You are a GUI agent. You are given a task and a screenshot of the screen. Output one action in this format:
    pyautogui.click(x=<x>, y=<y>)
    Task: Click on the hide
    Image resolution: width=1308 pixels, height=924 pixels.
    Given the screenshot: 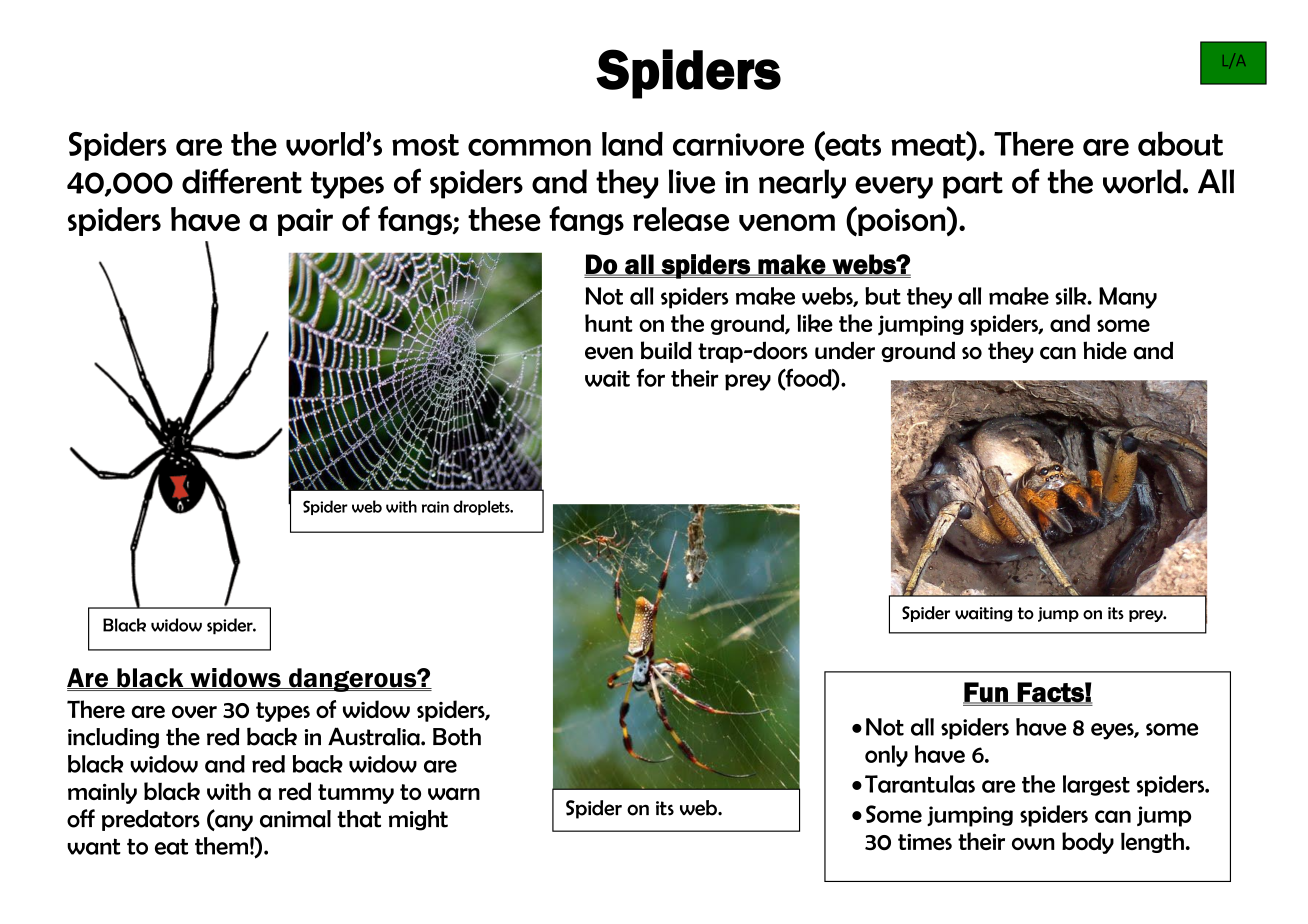 What is the action you would take?
    pyautogui.click(x=1105, y=350)
